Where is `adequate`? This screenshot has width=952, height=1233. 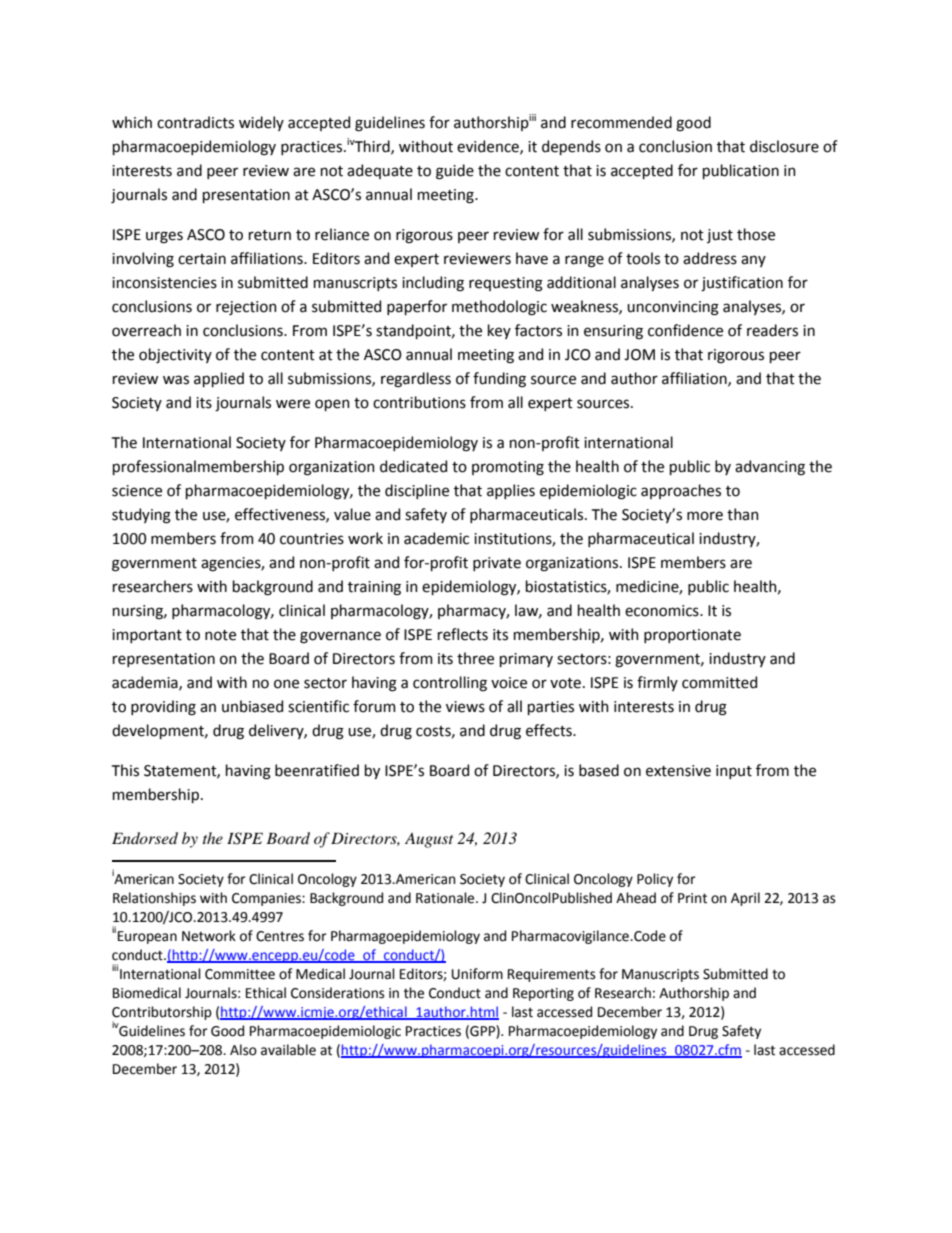 adequate is located at coordinates (380, 171).
